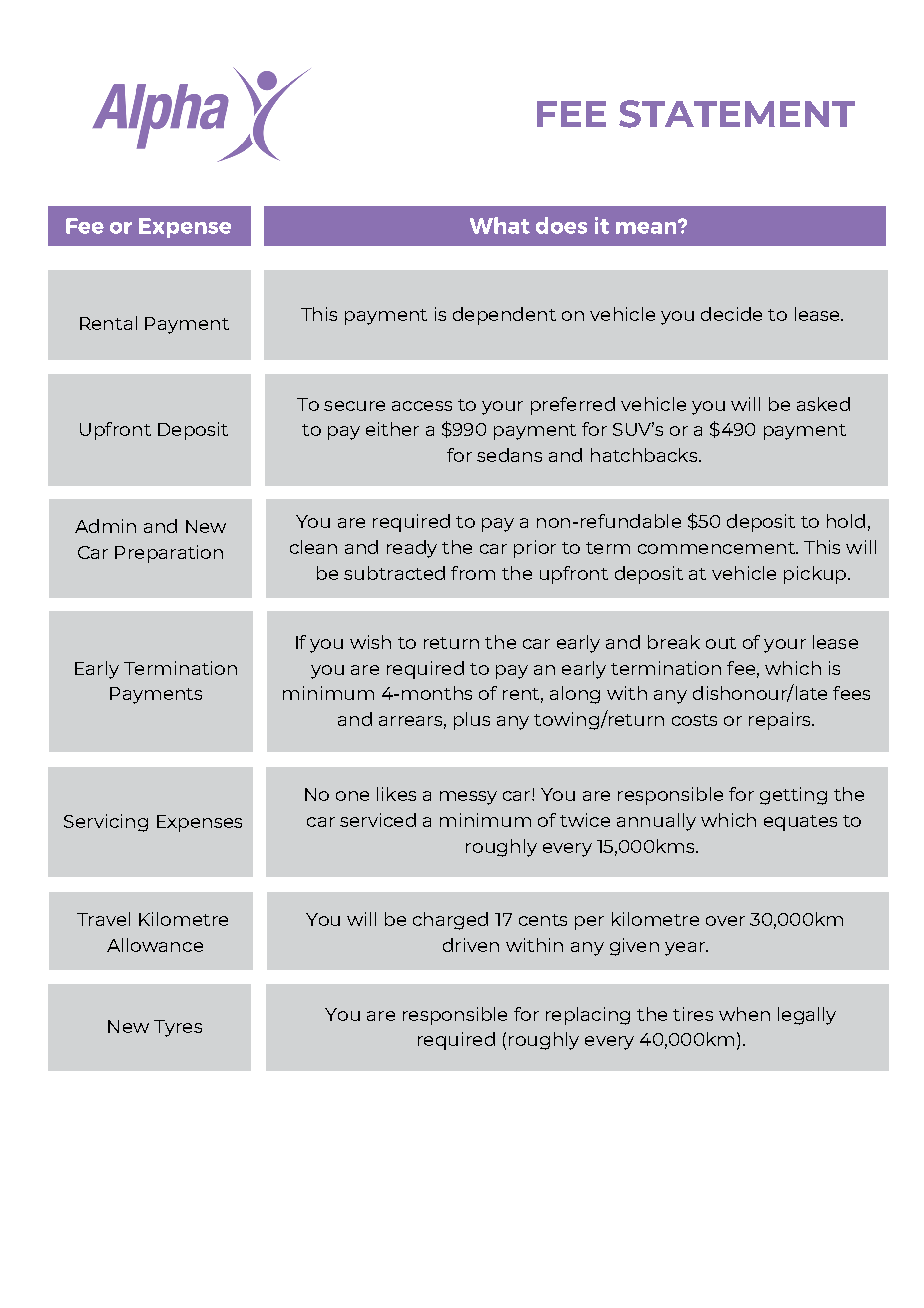 This screenshot has height=1308, width=924. I want to click on driven, so click(471, 945).
